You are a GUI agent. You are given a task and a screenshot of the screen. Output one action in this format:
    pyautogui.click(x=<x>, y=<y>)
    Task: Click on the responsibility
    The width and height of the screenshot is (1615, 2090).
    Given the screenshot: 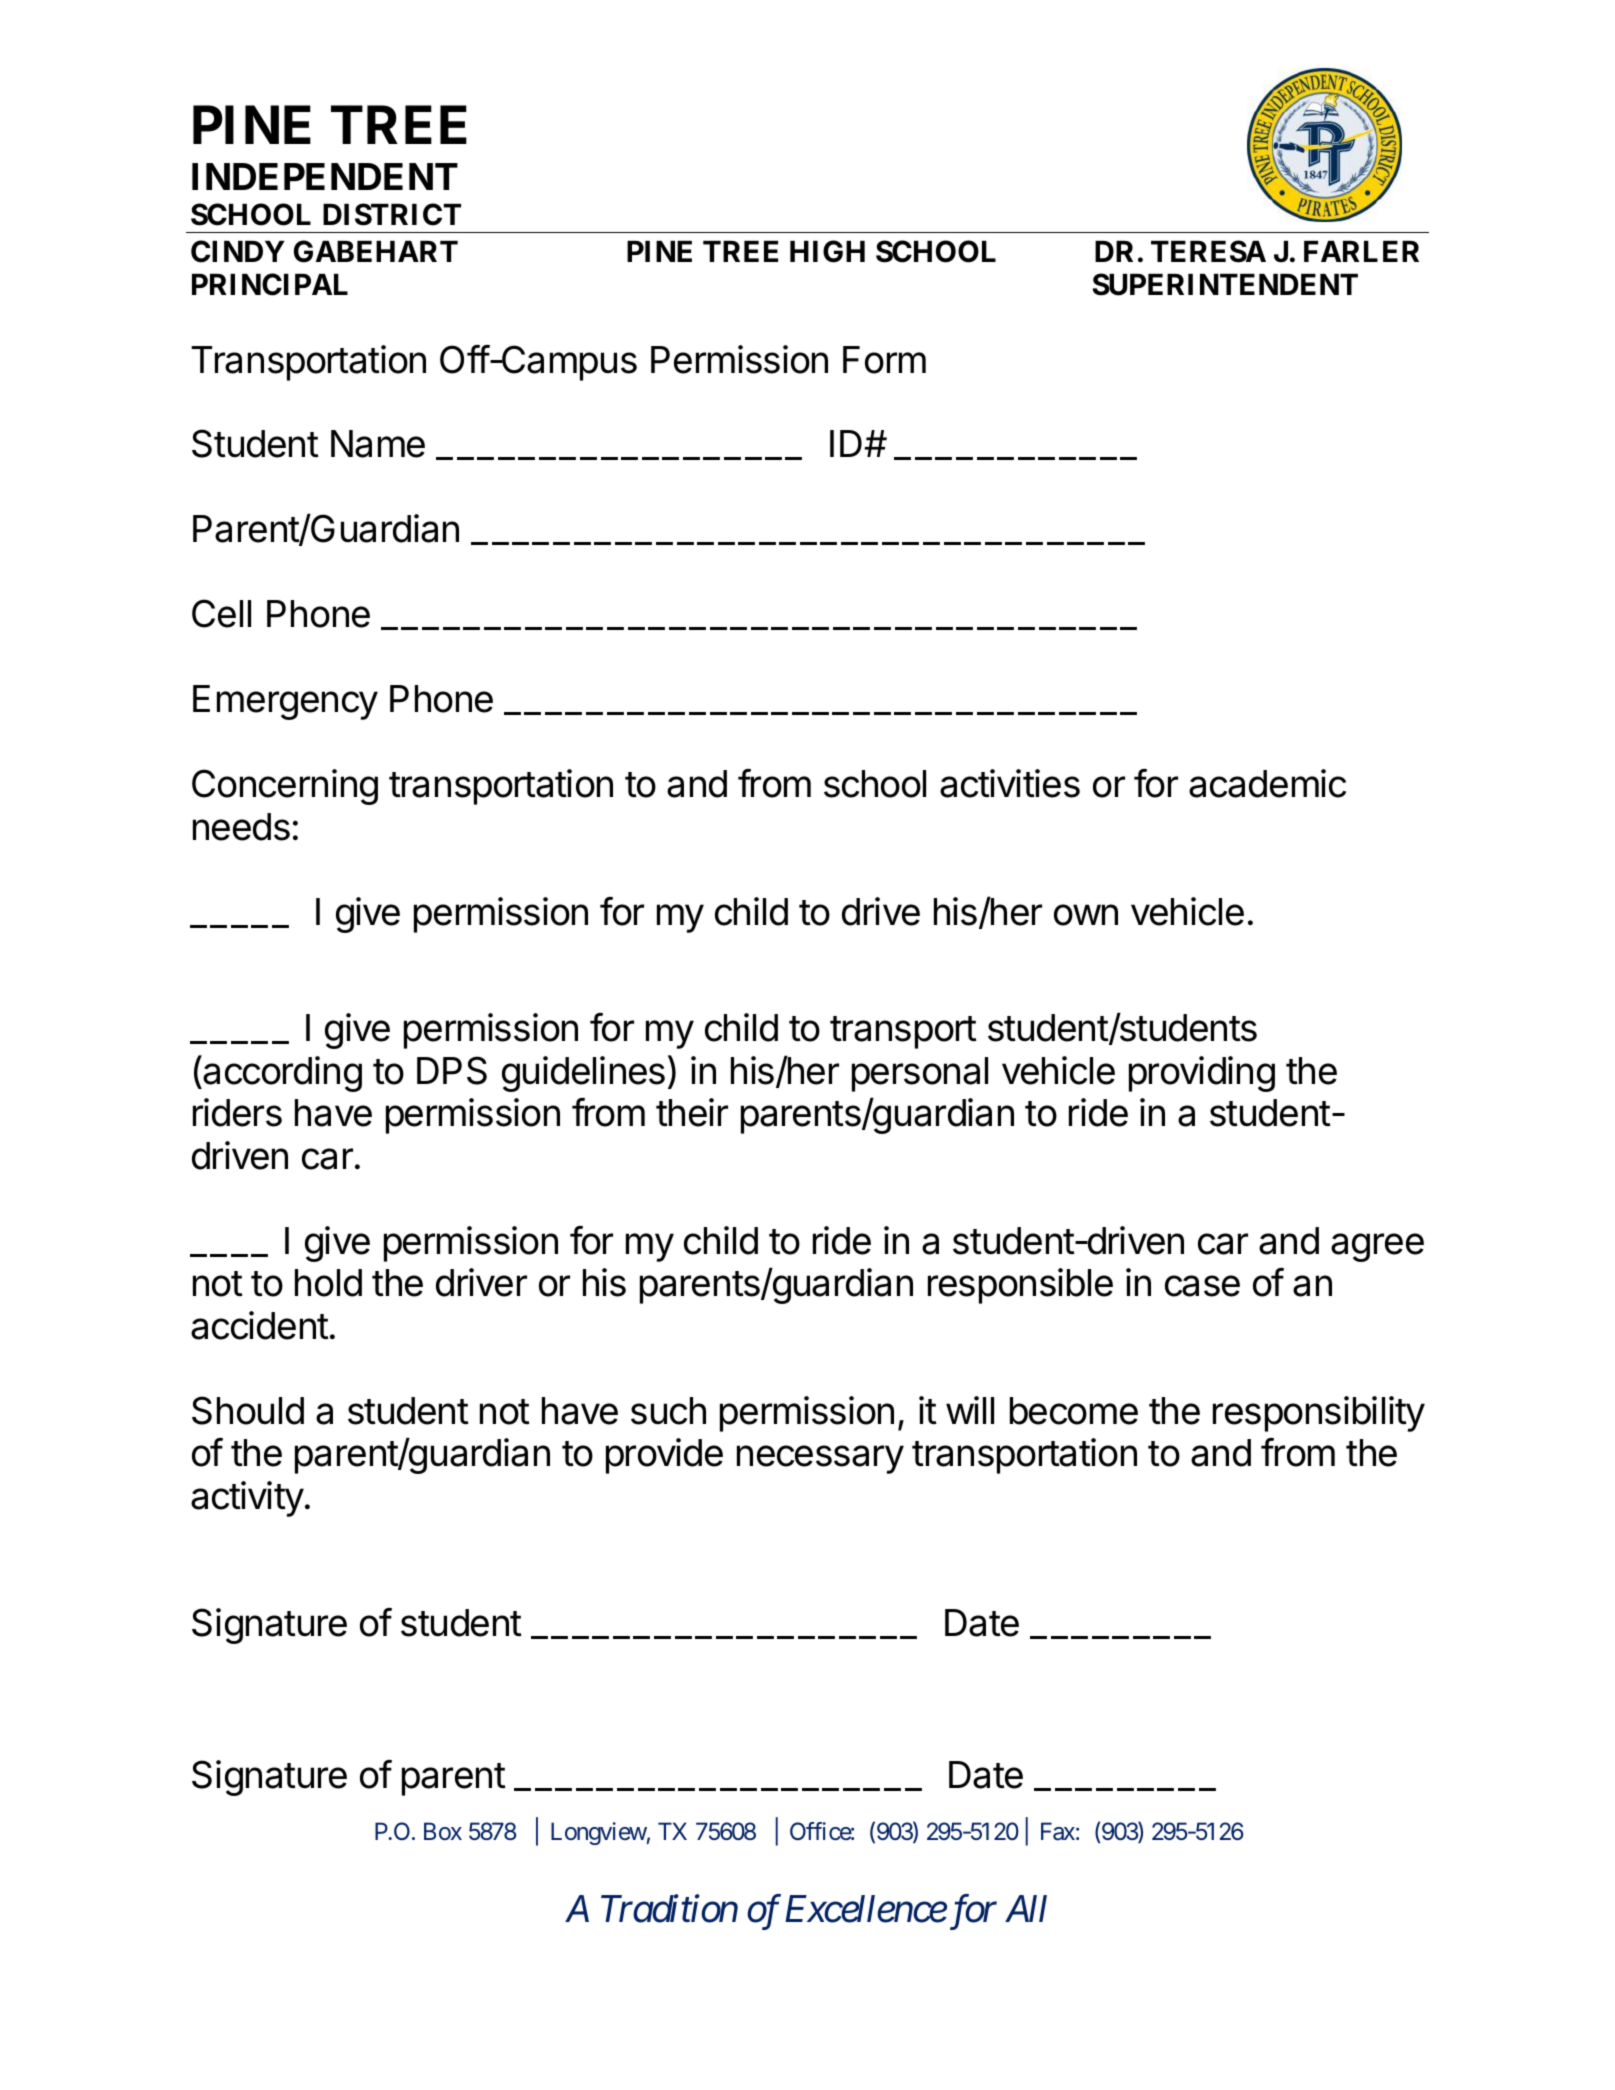 What is the action you would take?
    pyautogui.click(x=1319, y=1414)
